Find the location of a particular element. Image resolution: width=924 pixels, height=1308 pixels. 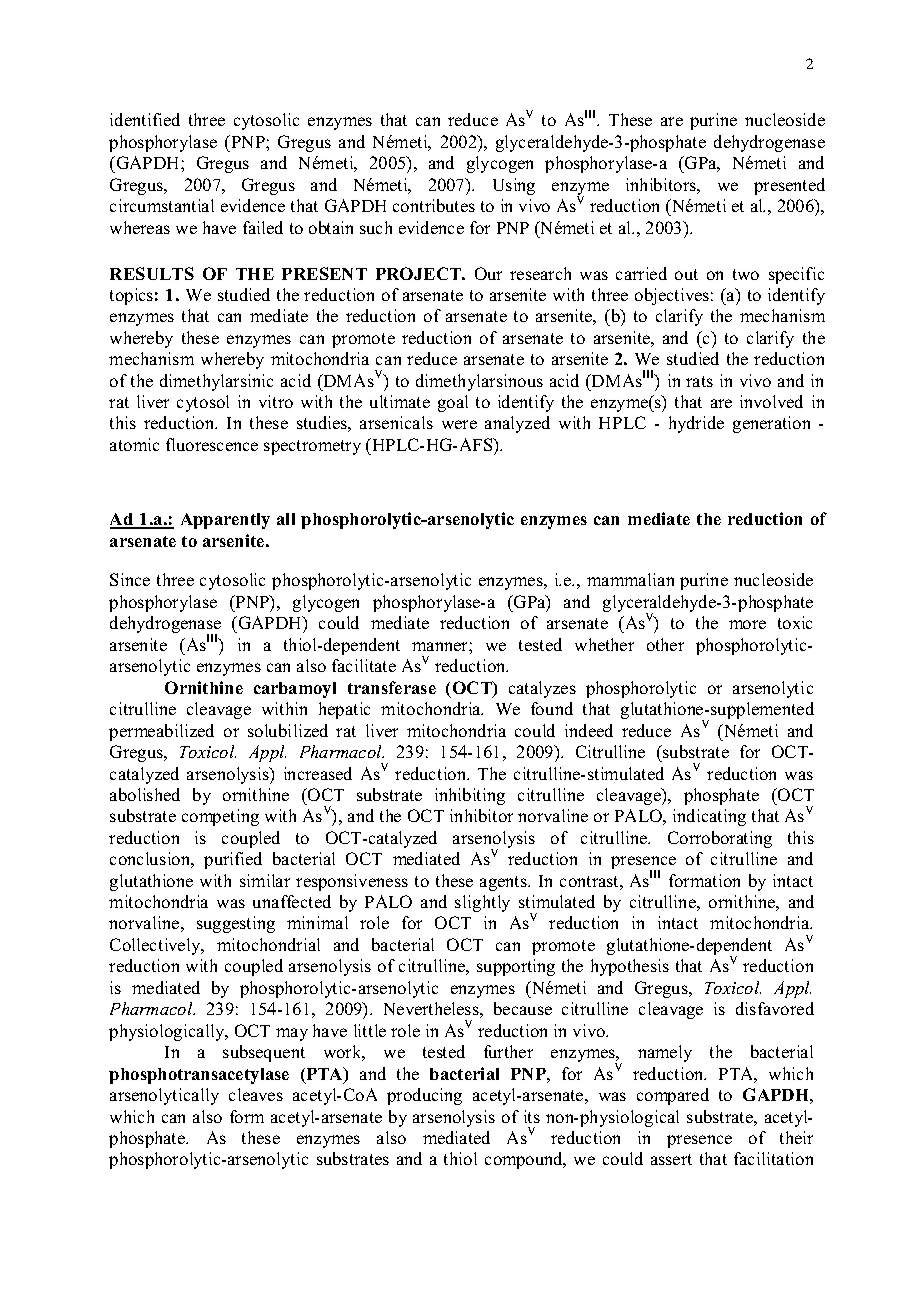

identified is located at coordinates (145, 119).
